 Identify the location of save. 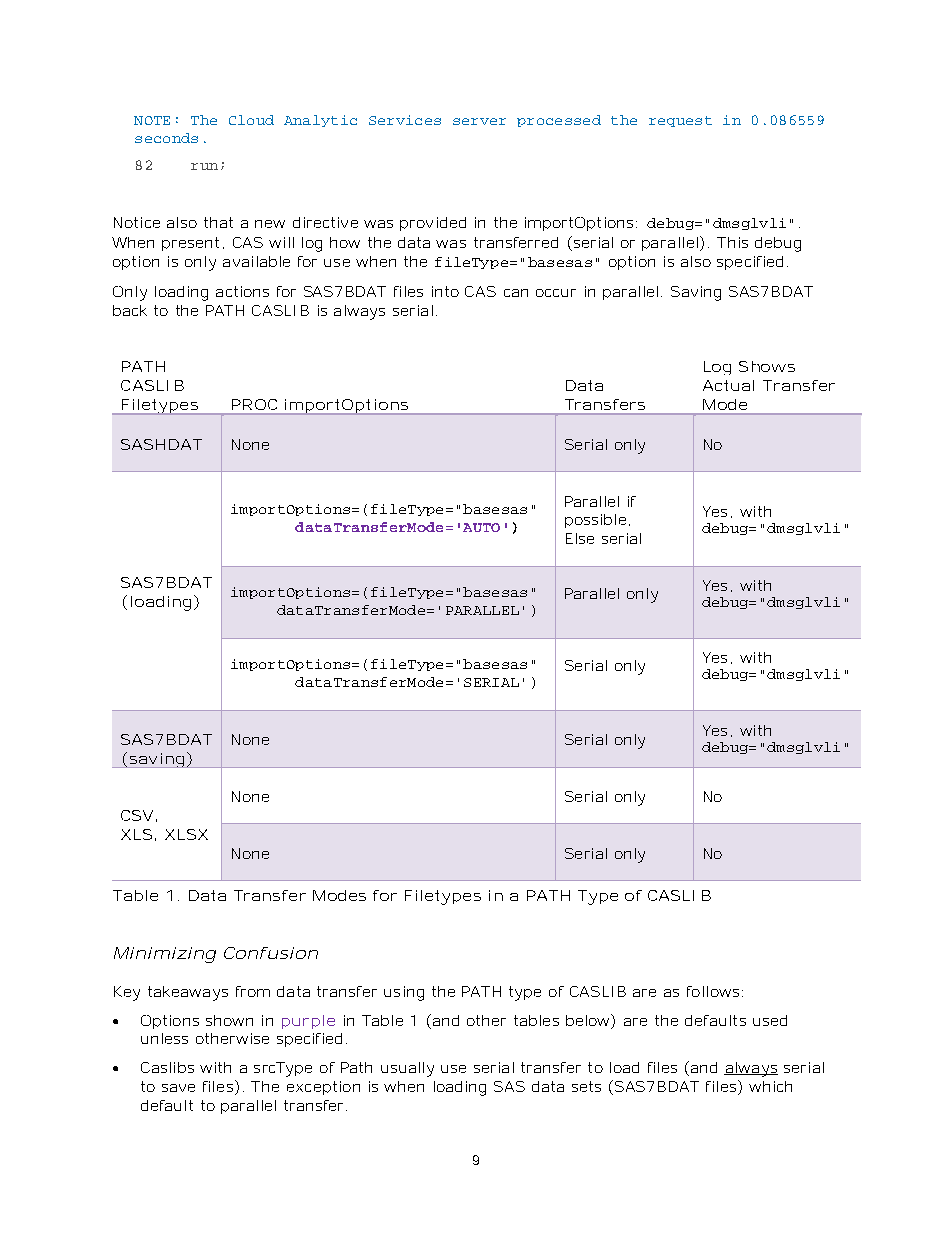
(178, 1088).
